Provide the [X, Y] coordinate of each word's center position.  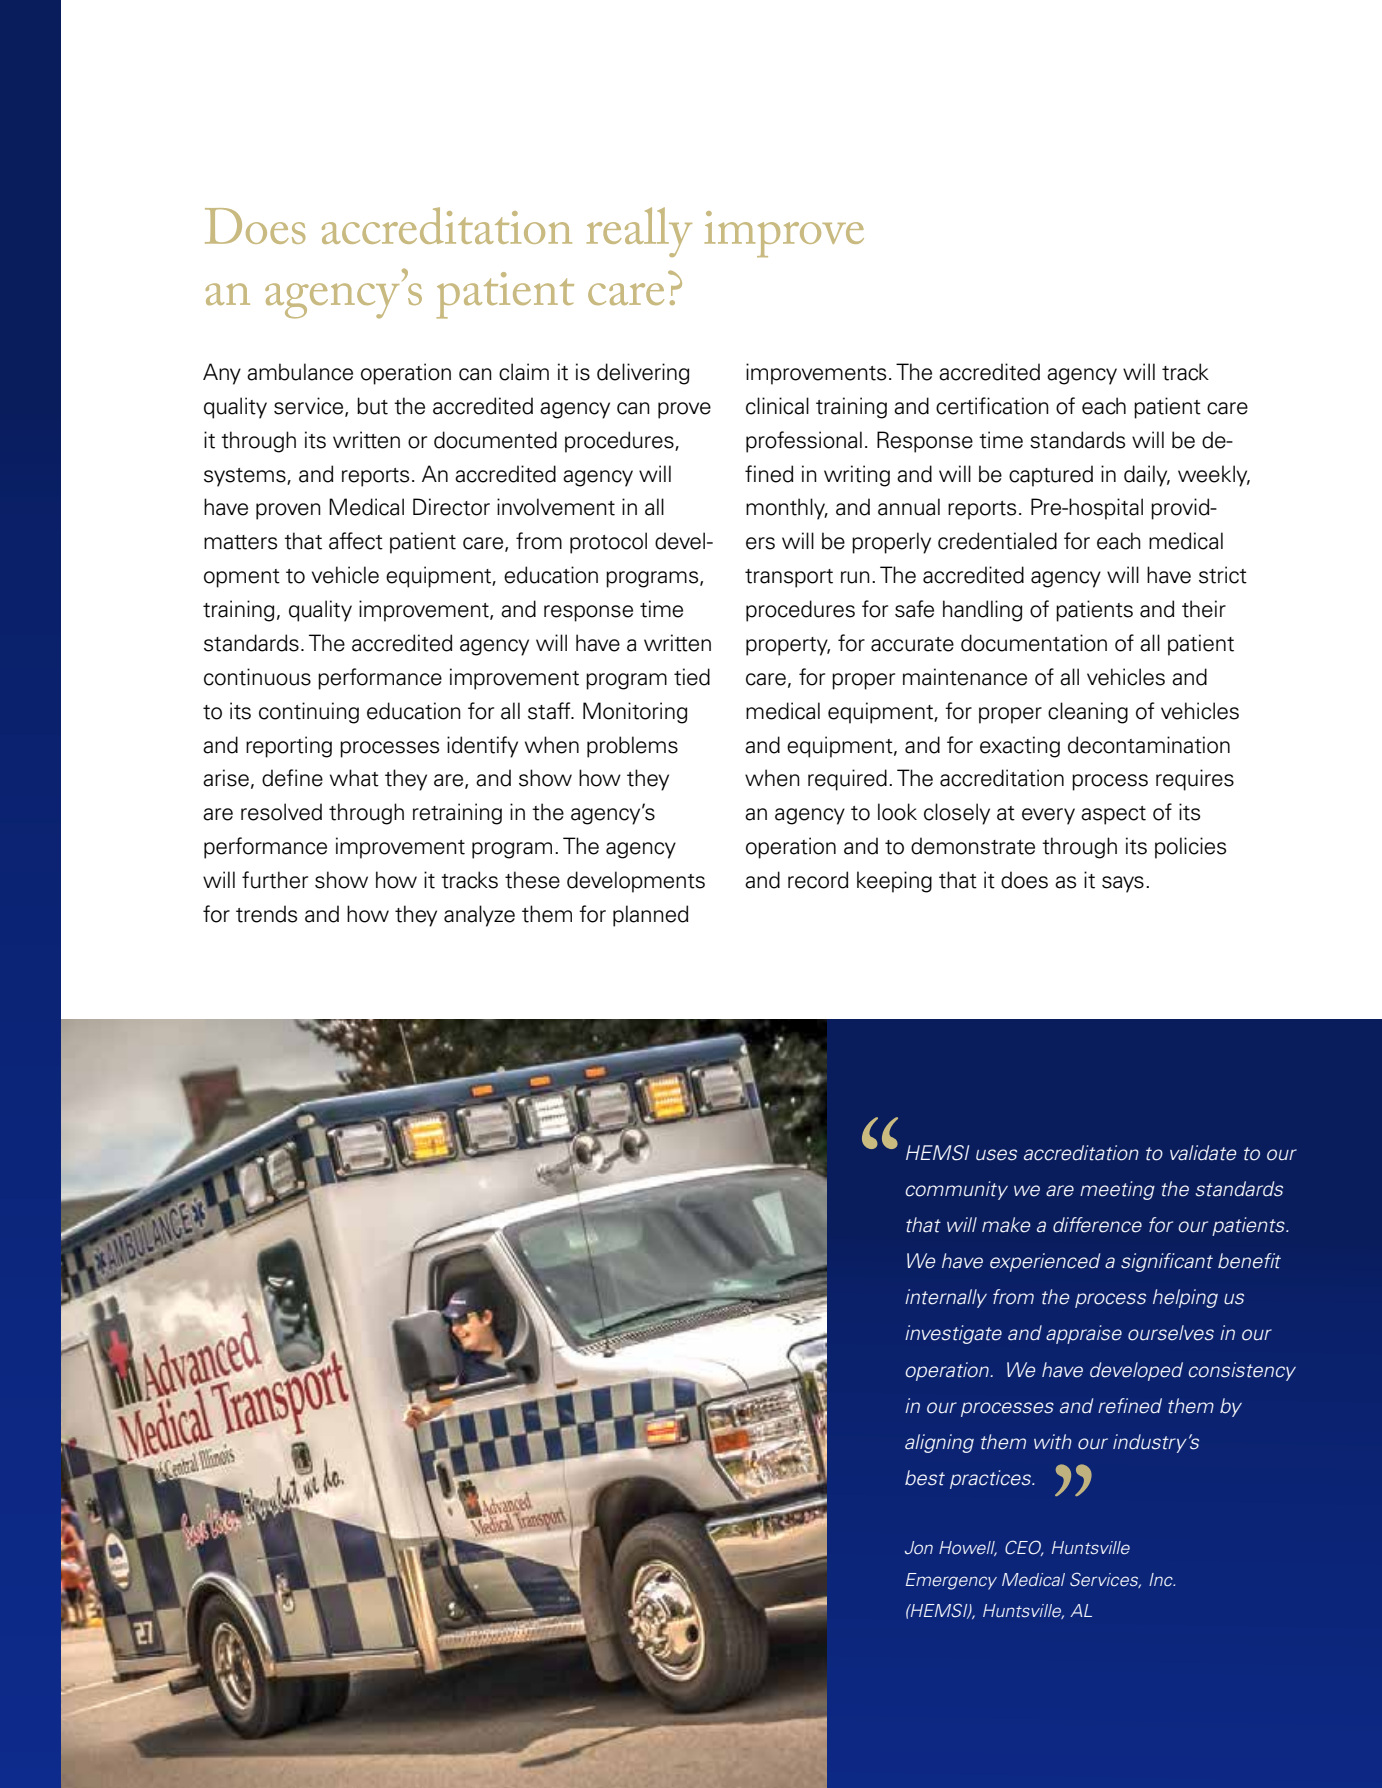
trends [266, 914]
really [639, 232]
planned [651, 916]
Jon [919, 1548]
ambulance [300, 372]
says [1123, 884]
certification [992, 406]
